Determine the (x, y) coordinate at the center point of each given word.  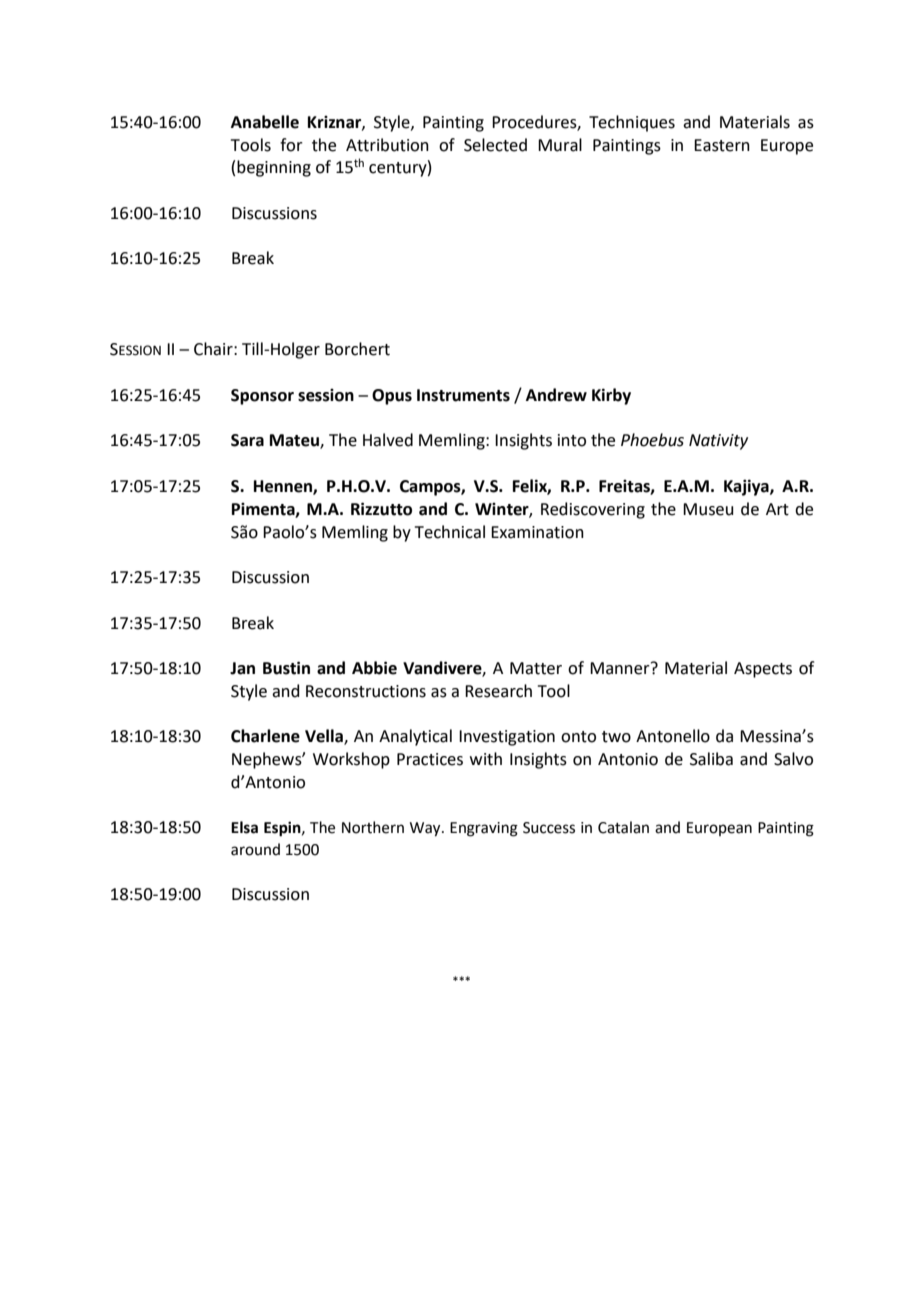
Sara (247, 440)
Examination (537, 532)
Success (549, 828)
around (255, 849)
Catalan (623, 827)
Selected (495, 145)
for (291, 145)
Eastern (722, 145)
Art (777, 509)
